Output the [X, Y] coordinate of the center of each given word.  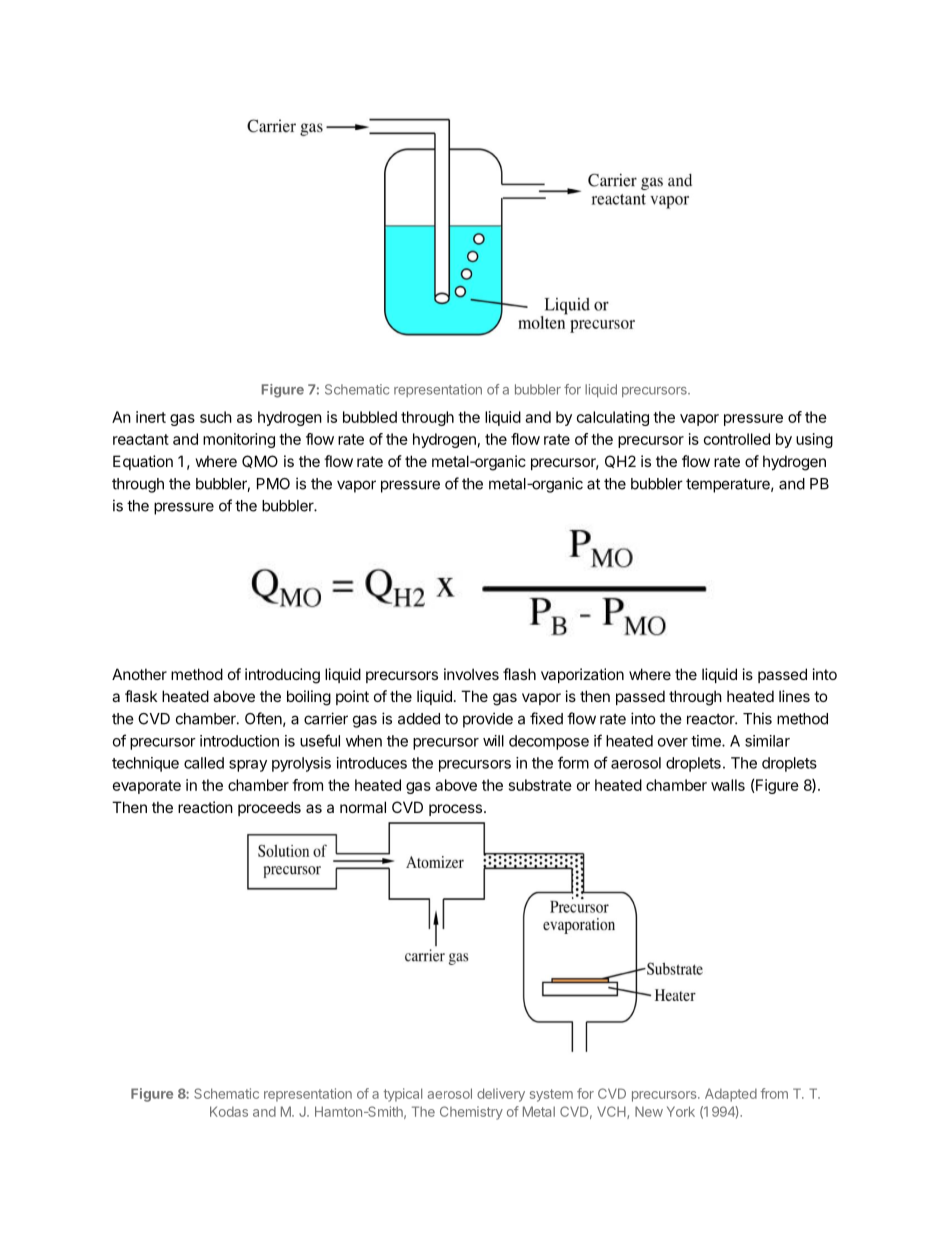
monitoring [239, 440]
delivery [501, 1095]
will [493, 741]
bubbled [370, 417]
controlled [737, 439]
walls [728, 785]
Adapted [731, 1095]
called [204, 763]
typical [403, 1095]
